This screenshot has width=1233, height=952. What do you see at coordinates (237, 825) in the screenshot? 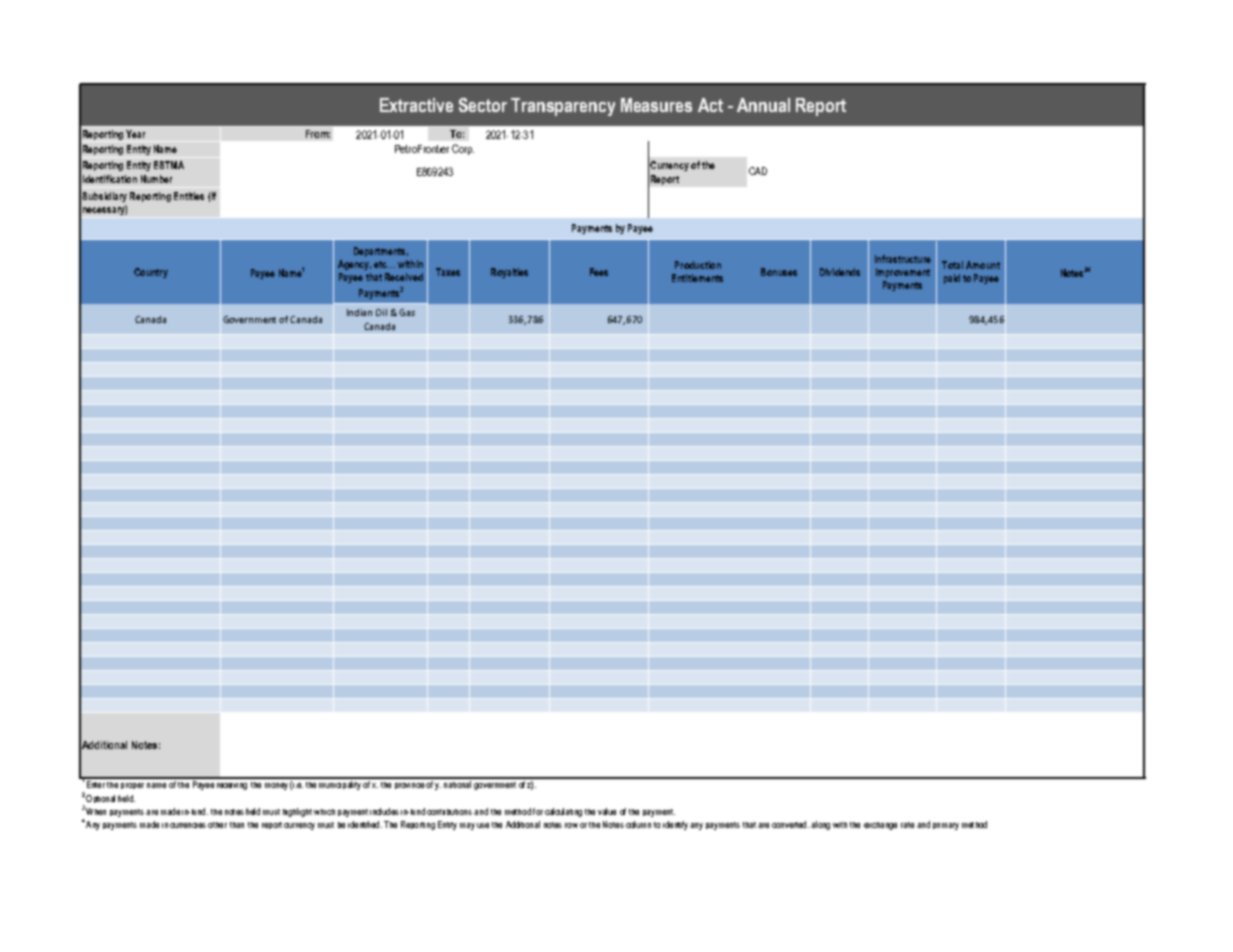
I see `than` at bounding box center [237, 825].
